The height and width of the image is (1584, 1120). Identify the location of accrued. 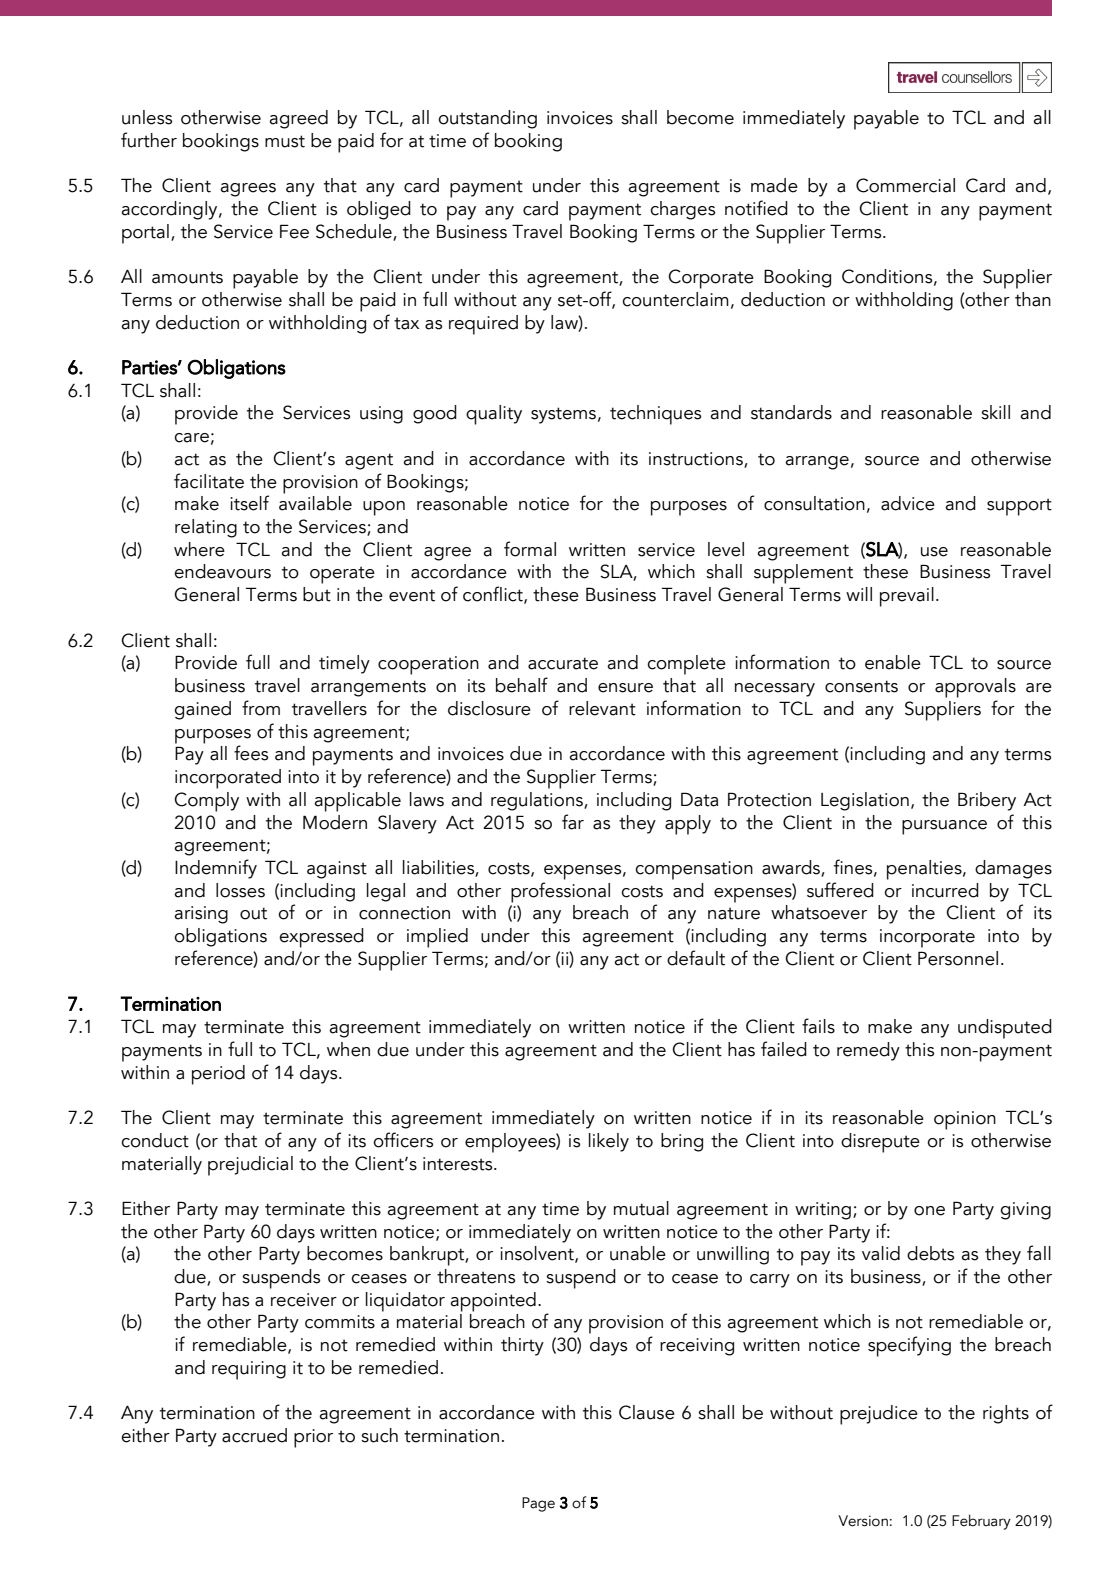
(254, 1435).
